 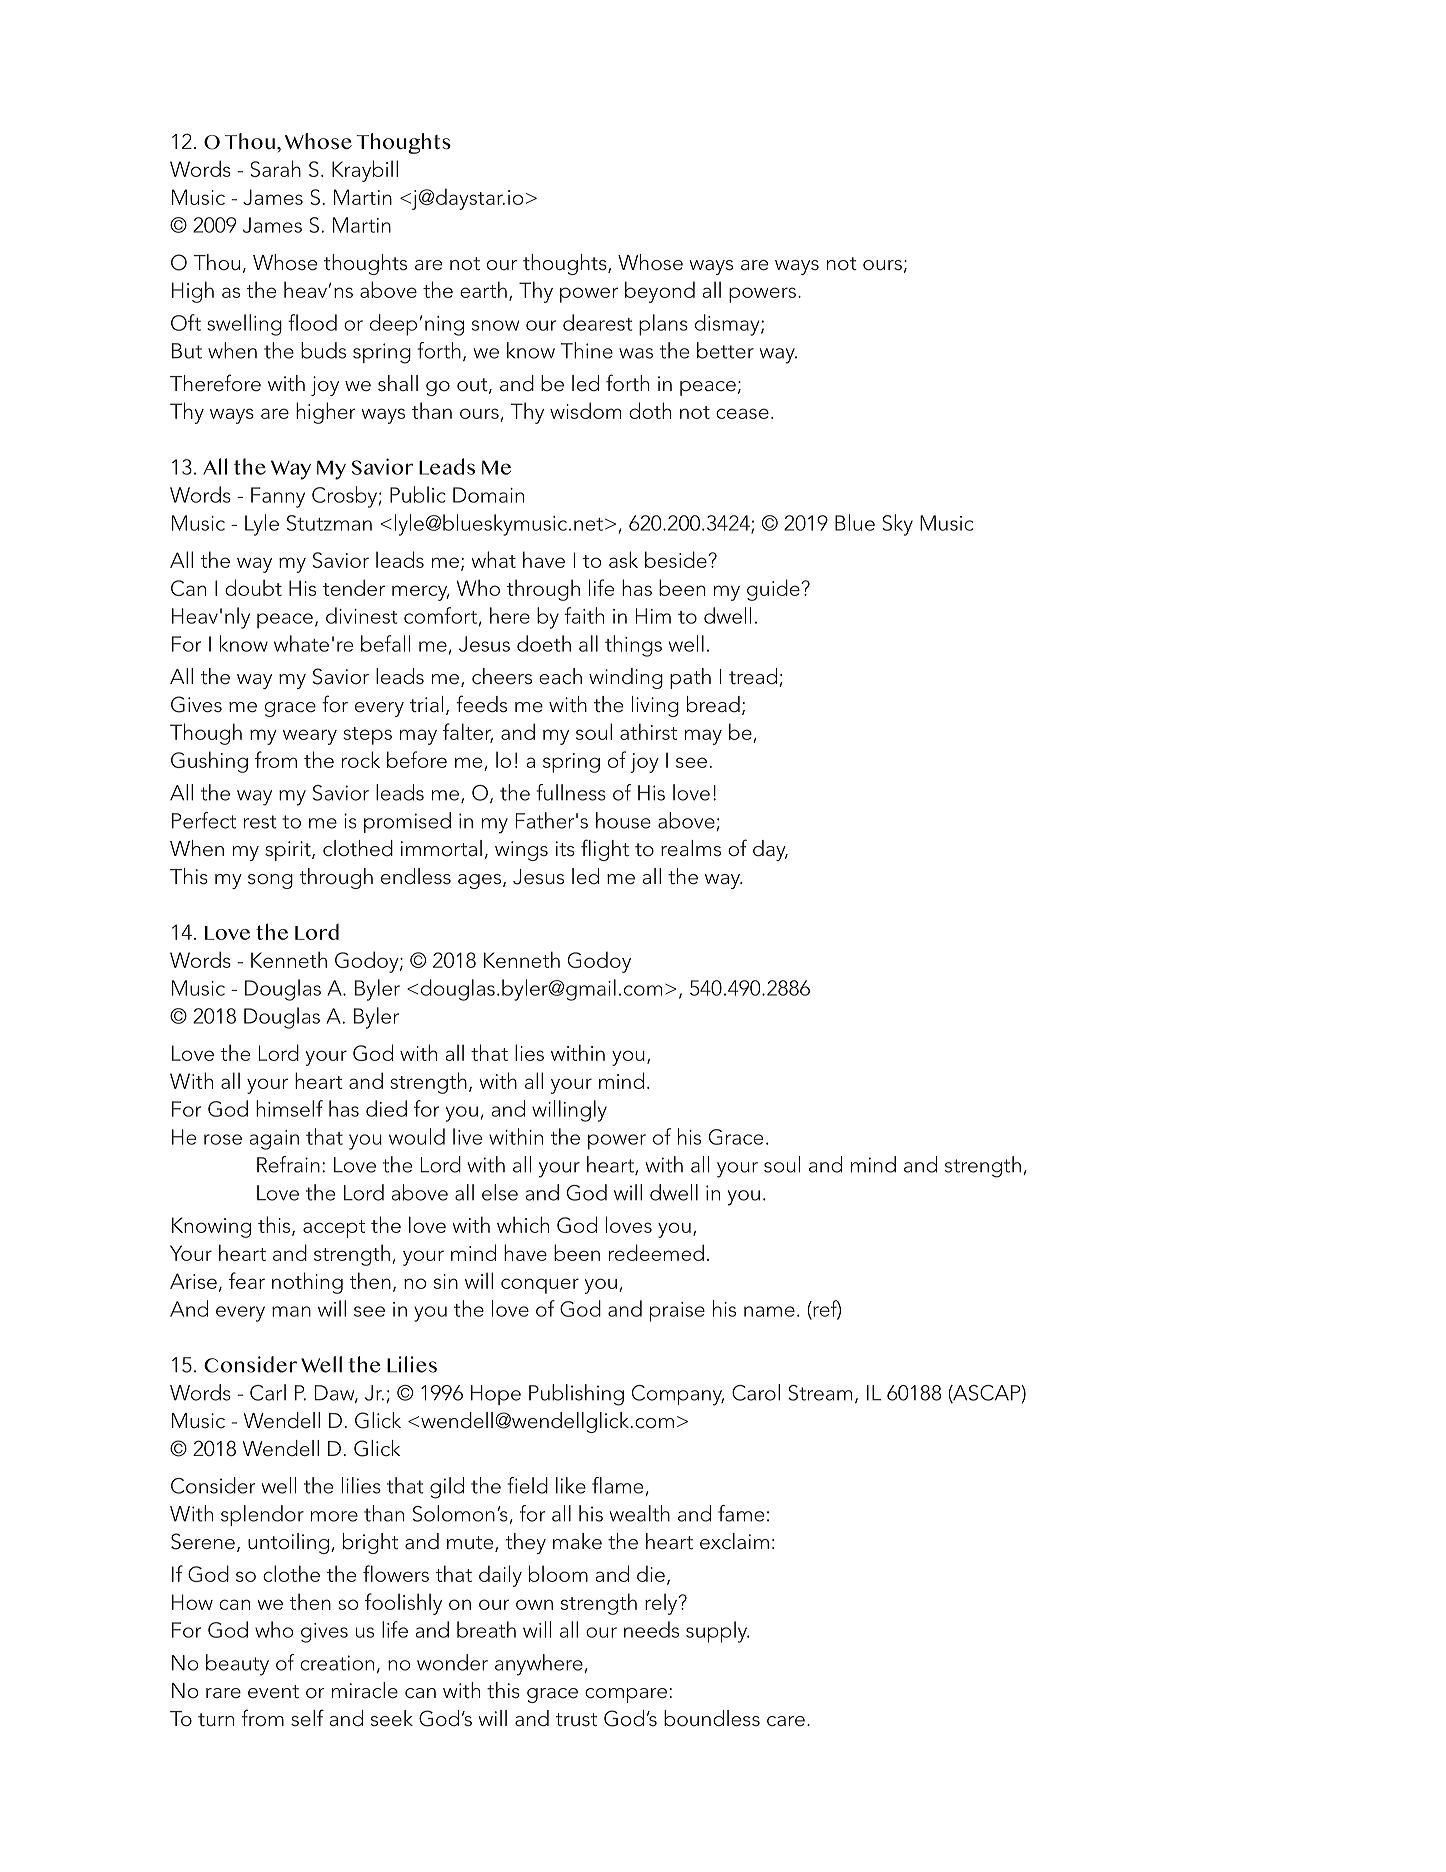 I want to click on event, so click(x=273, y=1691).
